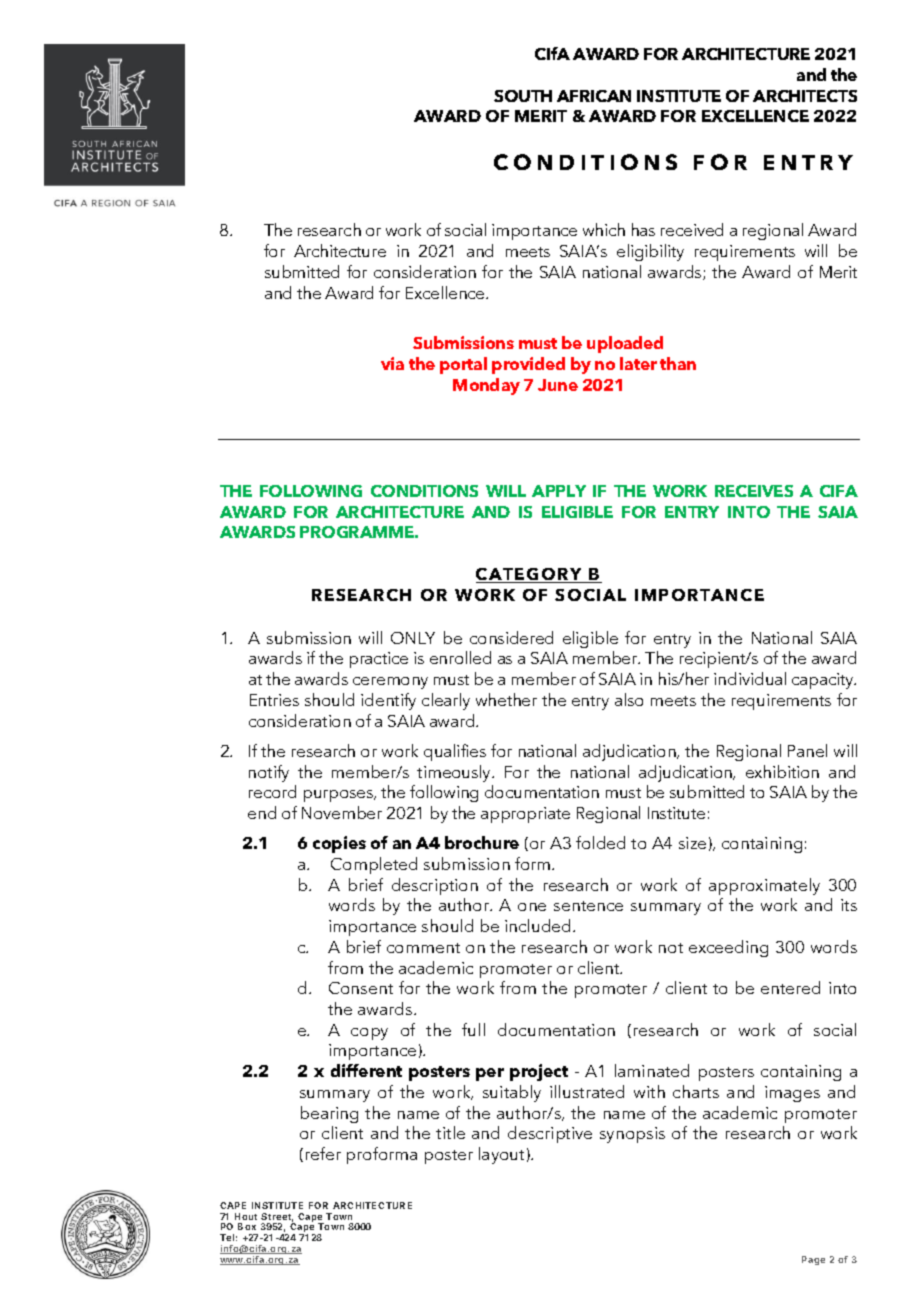 Image resolution: width=924 pixels, height=1309 pixels. Describe the element at coordinates (754, 491) in the screenshot. I see `RECEIVES` at that location.
